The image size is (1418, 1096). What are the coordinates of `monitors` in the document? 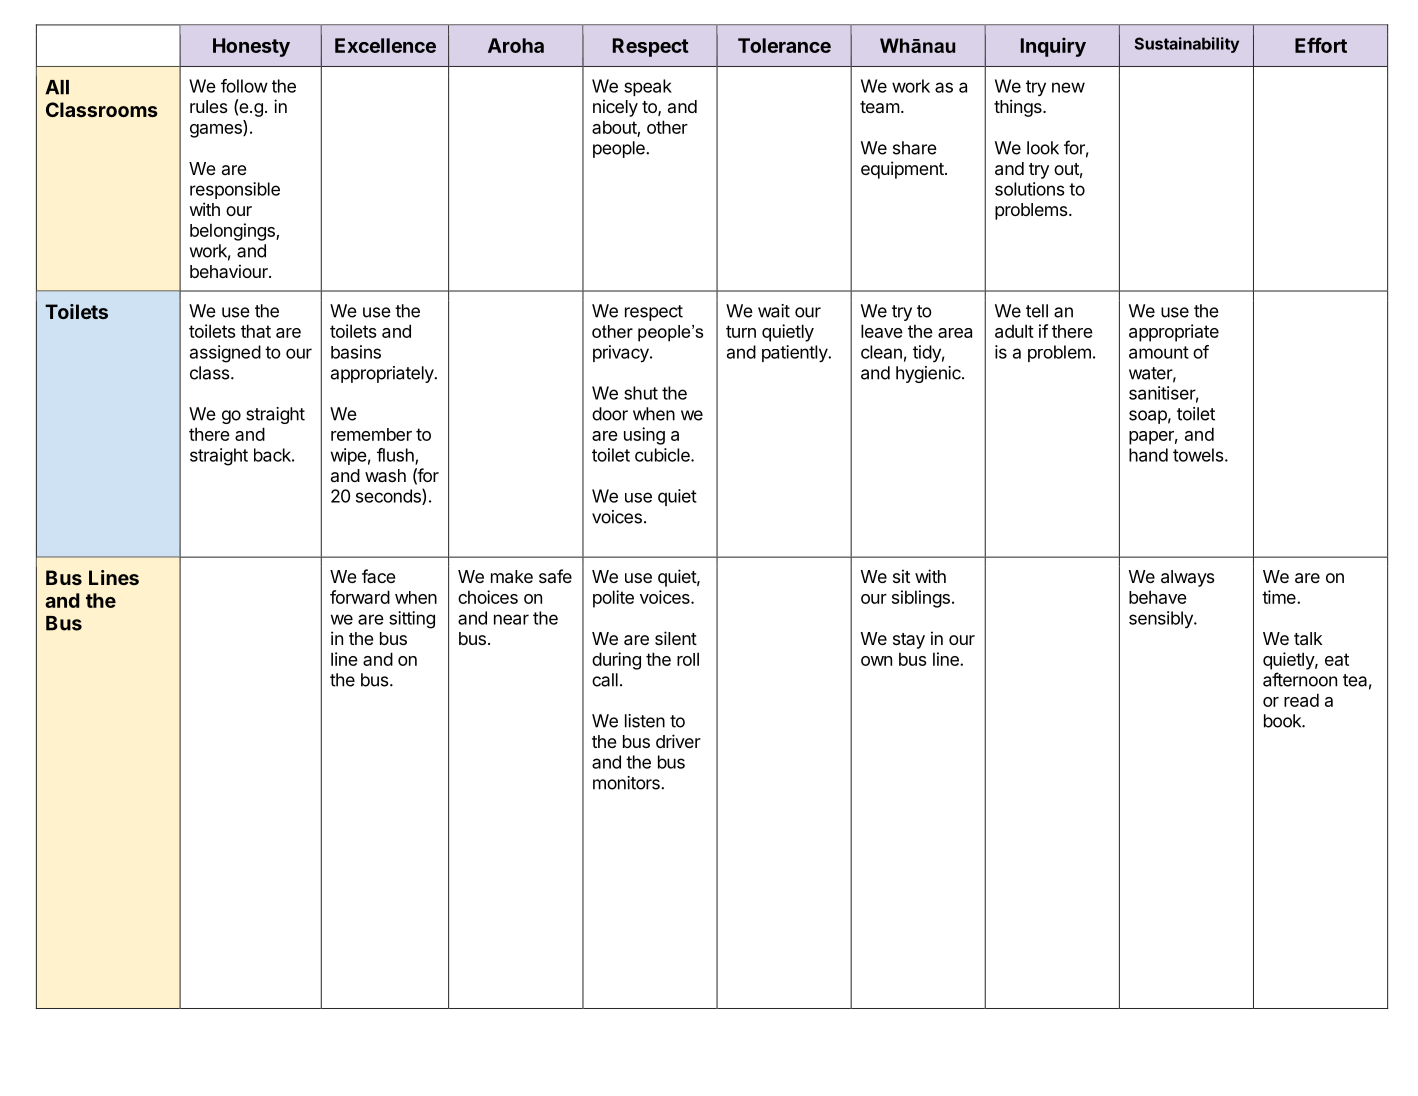 It's located at (627, 783).
